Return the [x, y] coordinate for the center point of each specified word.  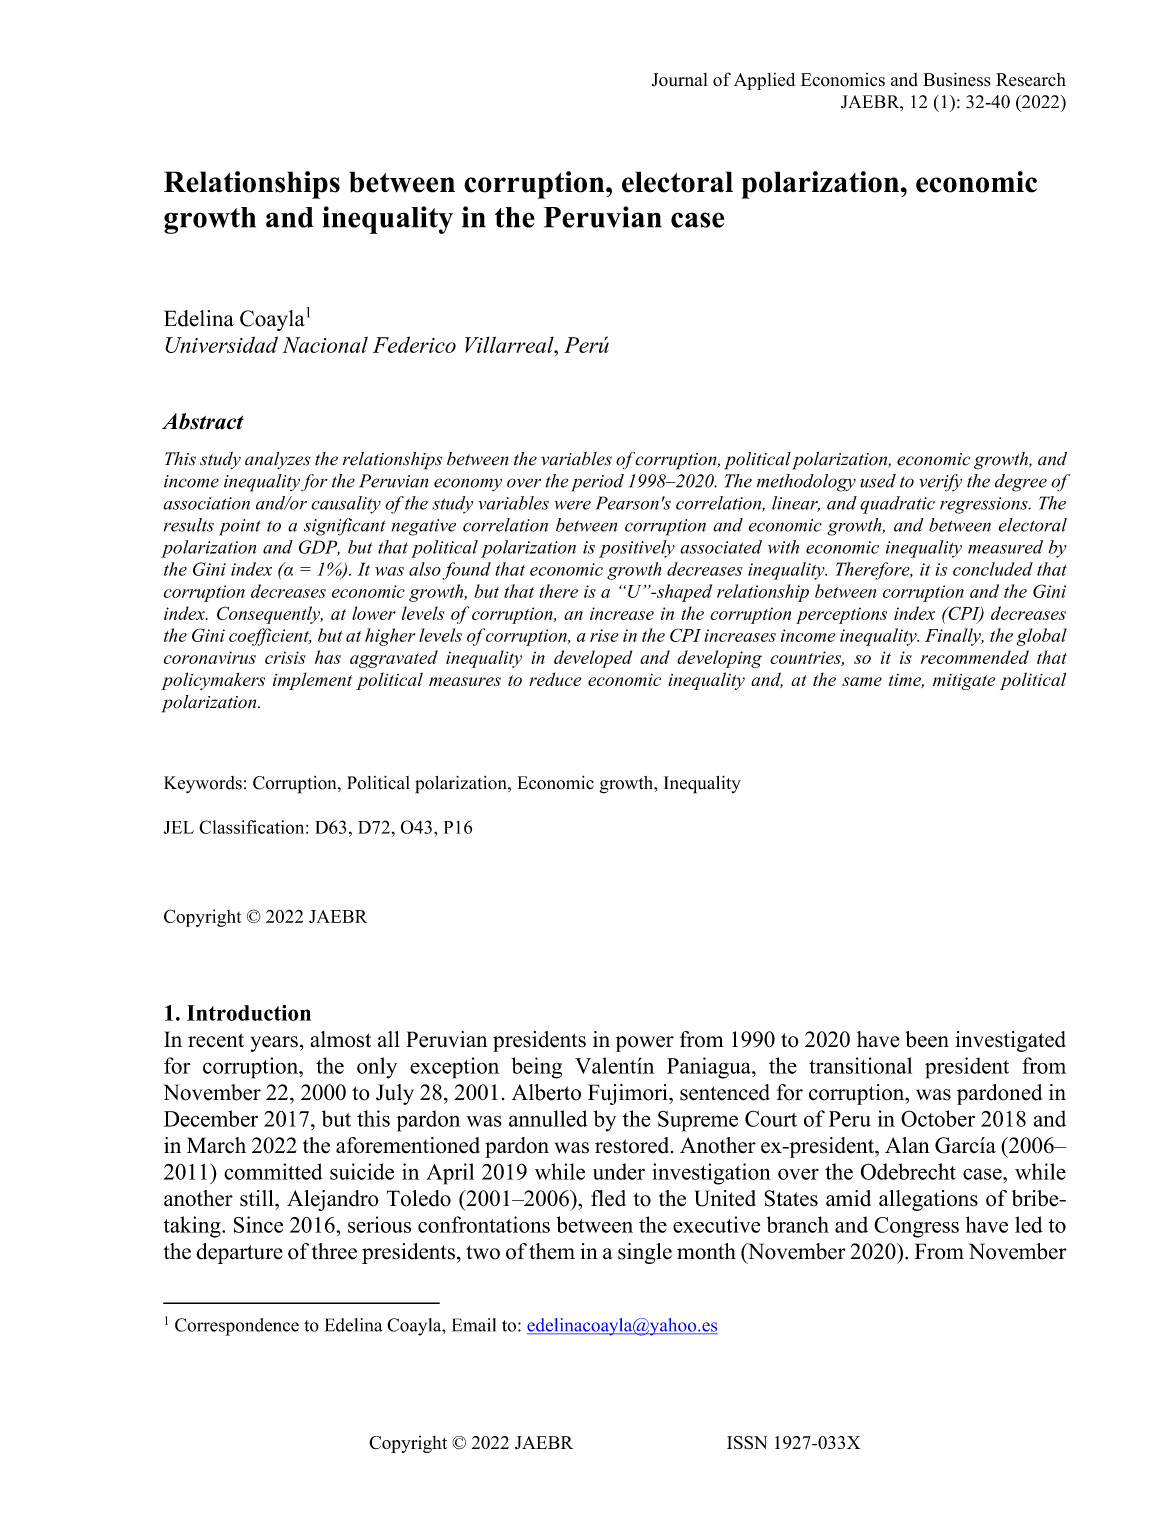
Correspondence [237, 1327]
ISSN [747, 1443]
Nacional [325, 345]
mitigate [964, 682]
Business [957, 79]
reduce [555, 679]
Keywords [203, 785]
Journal [680, 80]
